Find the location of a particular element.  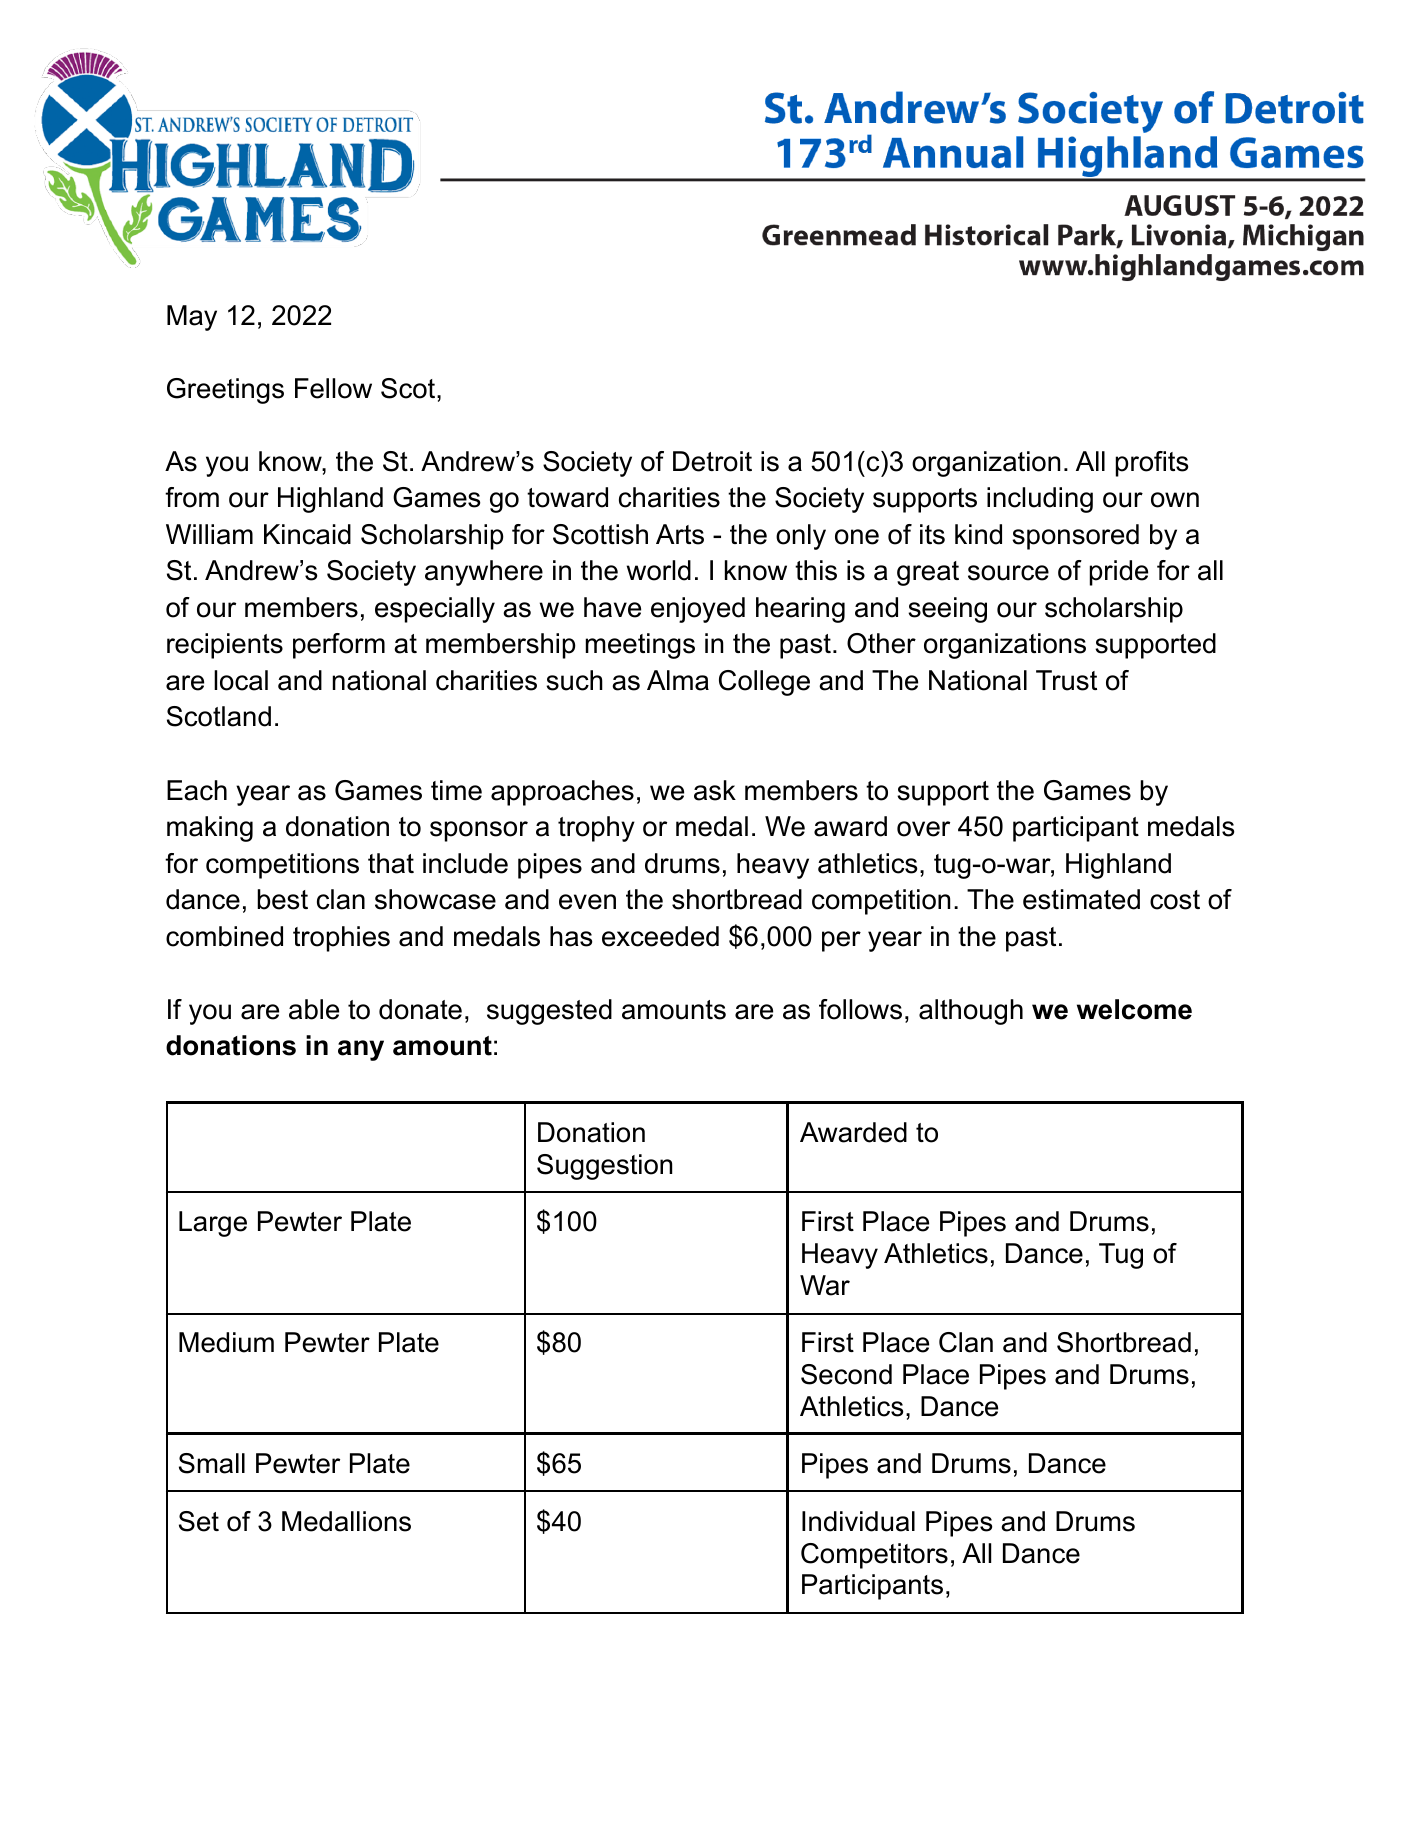

Trust is located at coordinates (1066, 680).
